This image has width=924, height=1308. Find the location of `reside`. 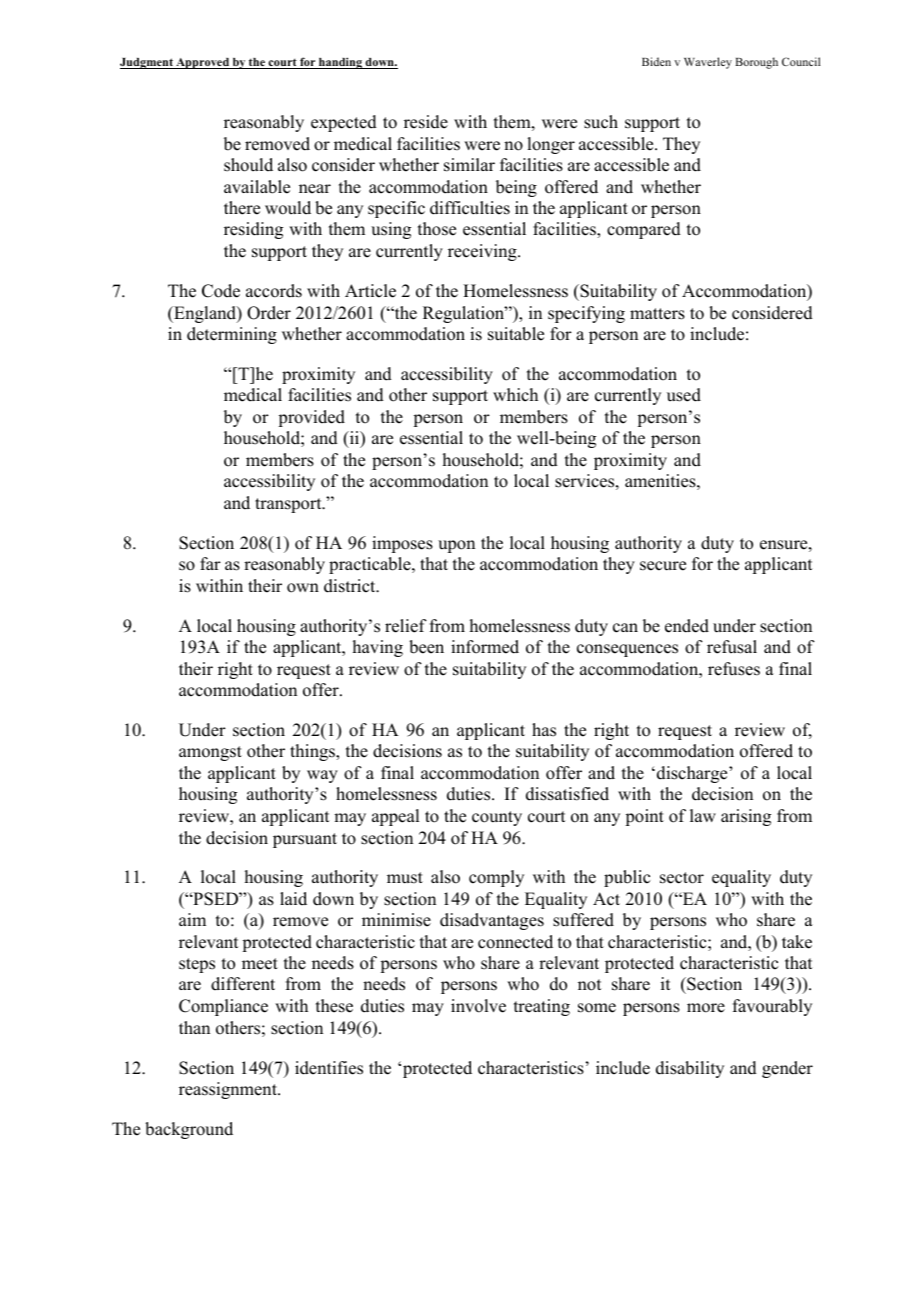

reside is located at coordinates (426, 122).
